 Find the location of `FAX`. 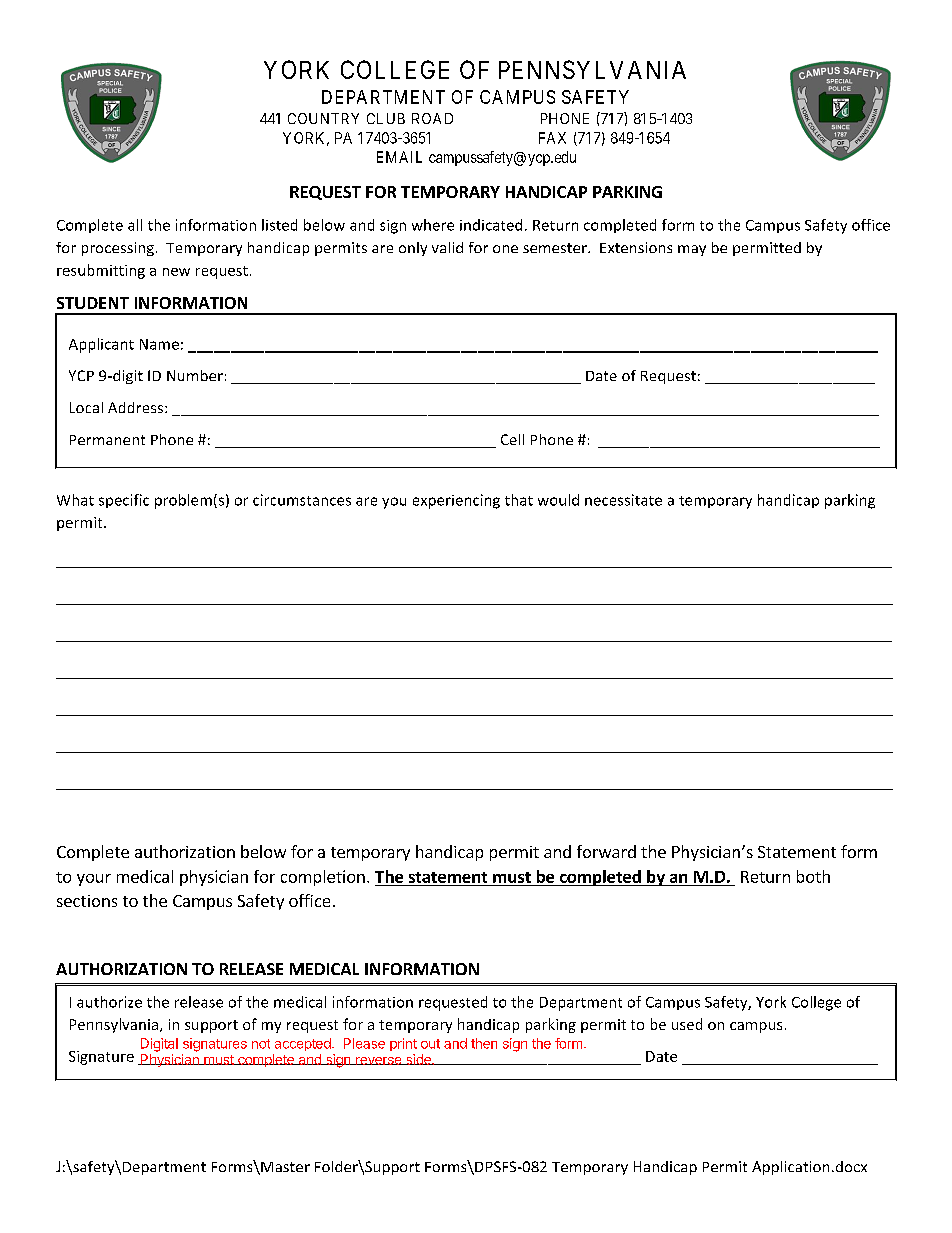

FAX is located at coordinates (552, 138).
